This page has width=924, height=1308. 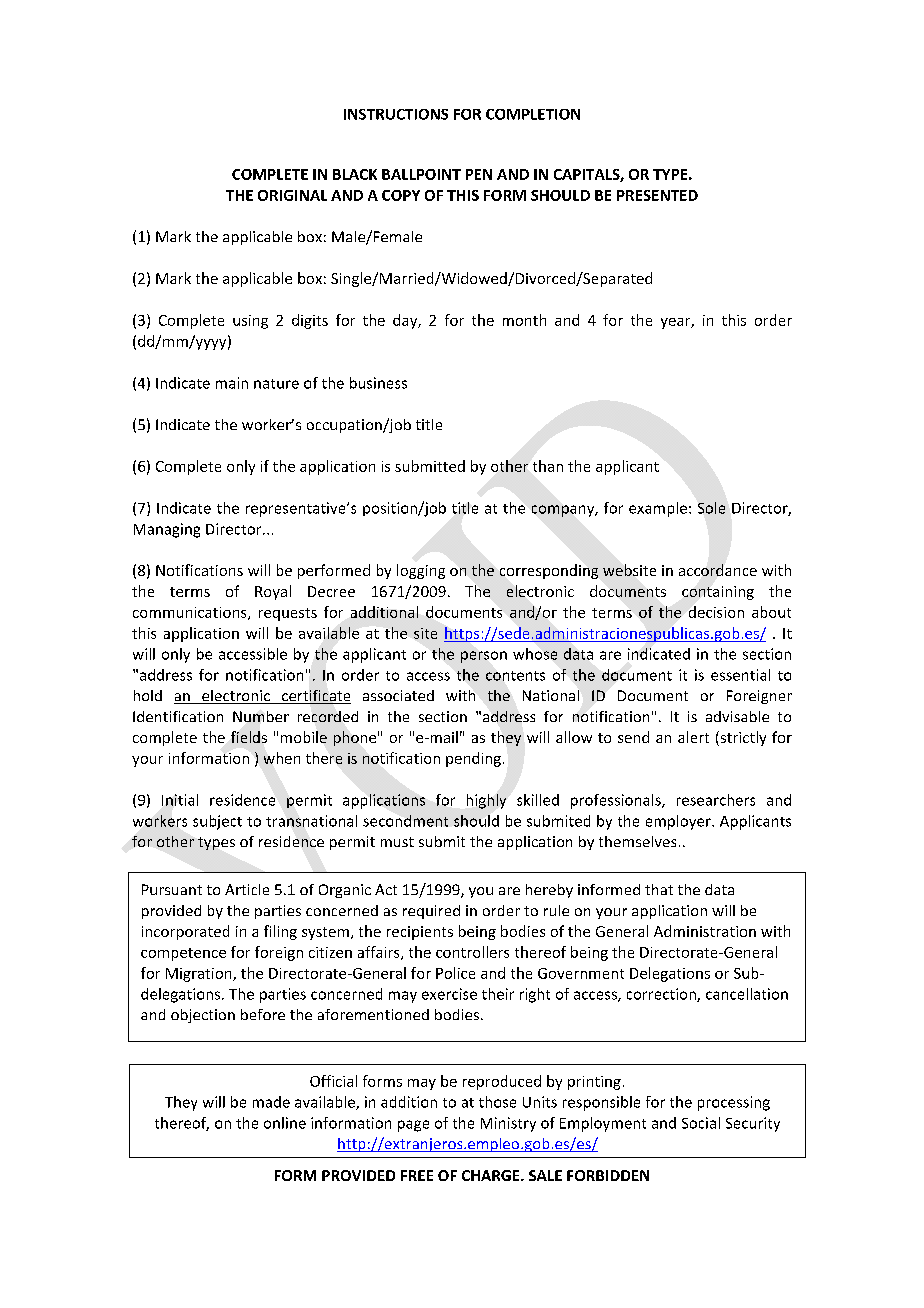 I want to click on PRESENTED, so click(x=657, y=195).
